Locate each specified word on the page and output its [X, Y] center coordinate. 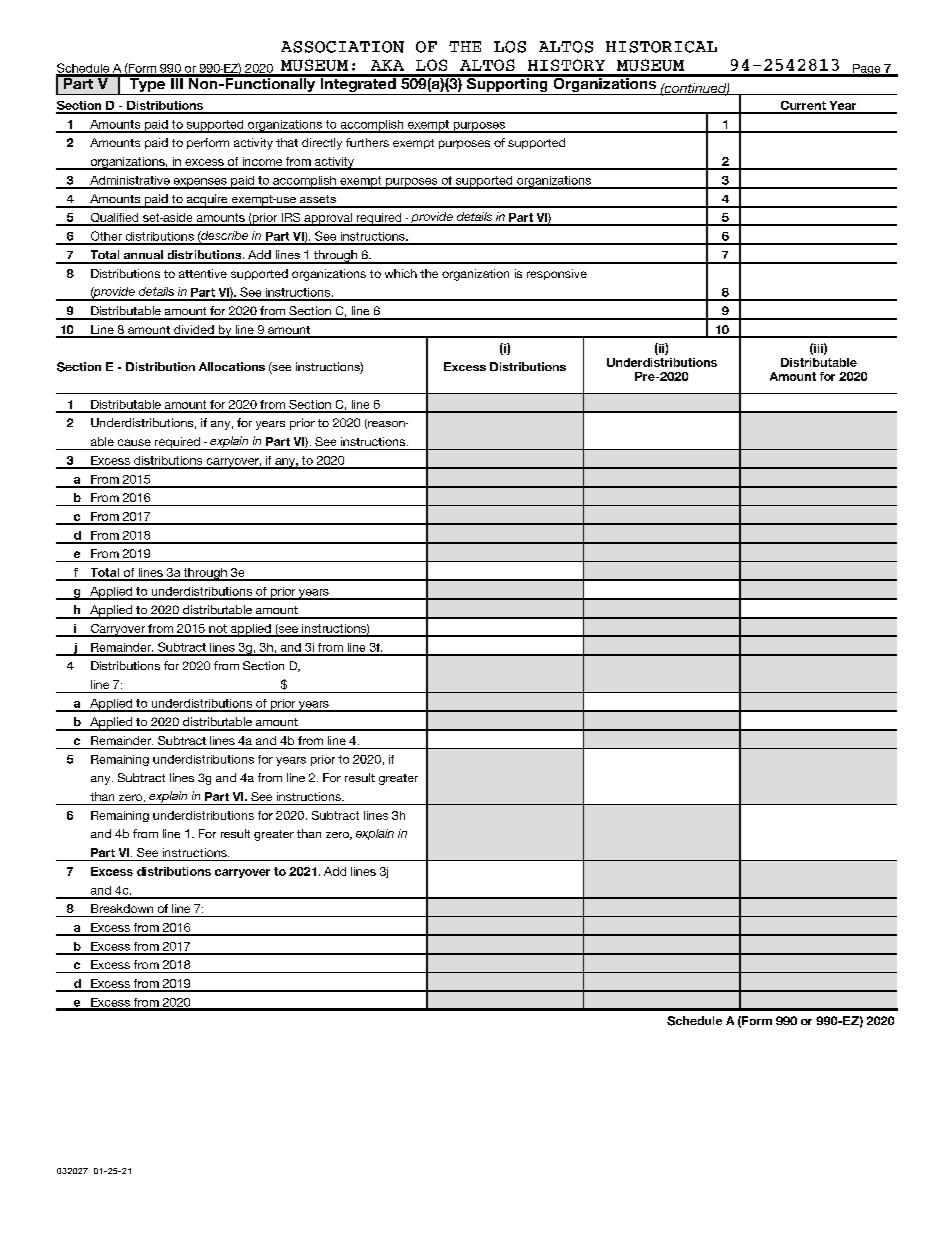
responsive [557, 274]
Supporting [507, 85]
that [287, 142]
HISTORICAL [661, 47]
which [401, 273]
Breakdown [122, 908]
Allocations [232, 366]
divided [194, 331]
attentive [203, 273]
